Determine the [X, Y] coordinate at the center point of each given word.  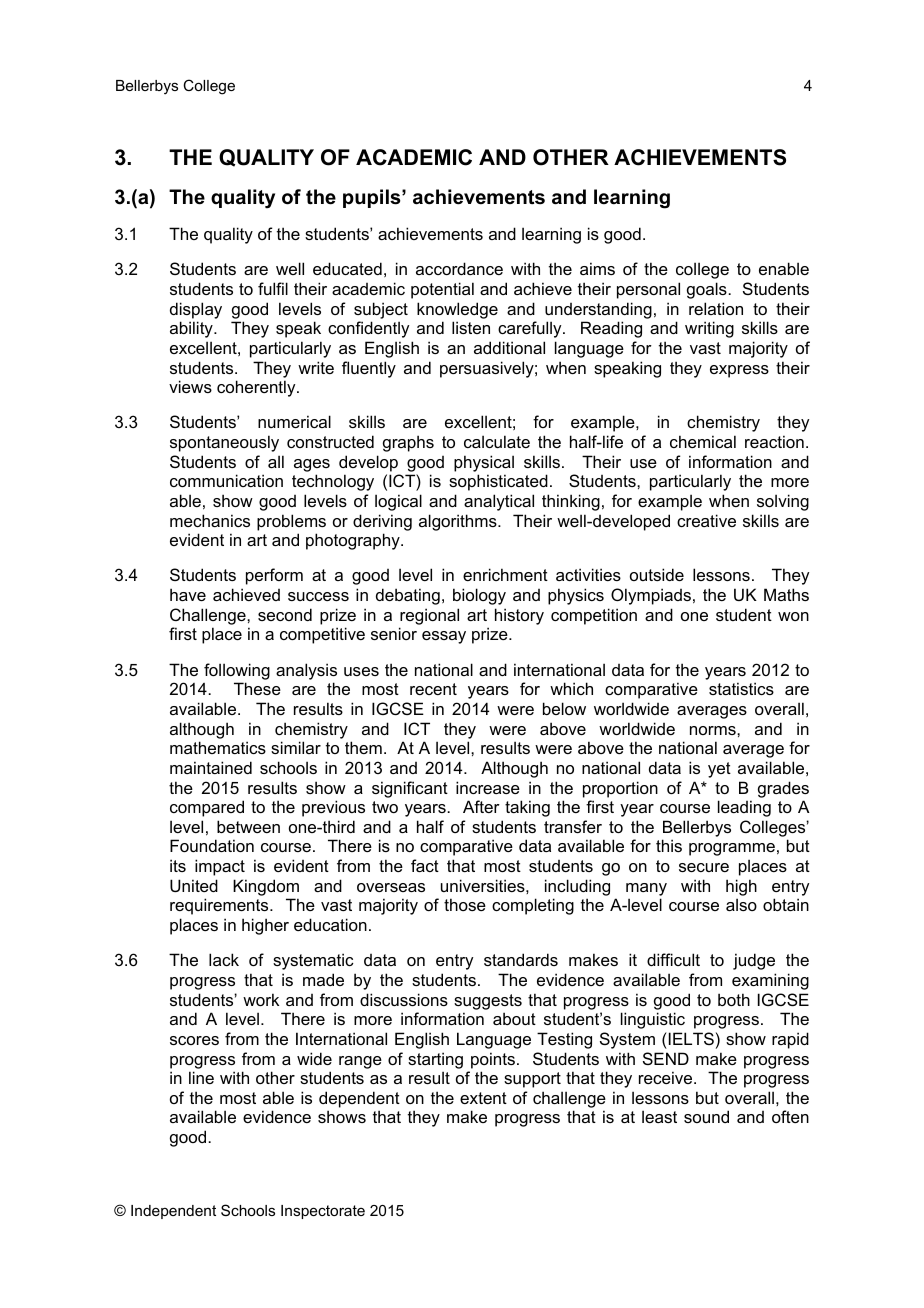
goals [708, 290]
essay [444, 637]
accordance [459, 268]
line [201, 1077]
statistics [741, 688]
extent [483, 1098]
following [237, 671]
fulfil [273, 288]
